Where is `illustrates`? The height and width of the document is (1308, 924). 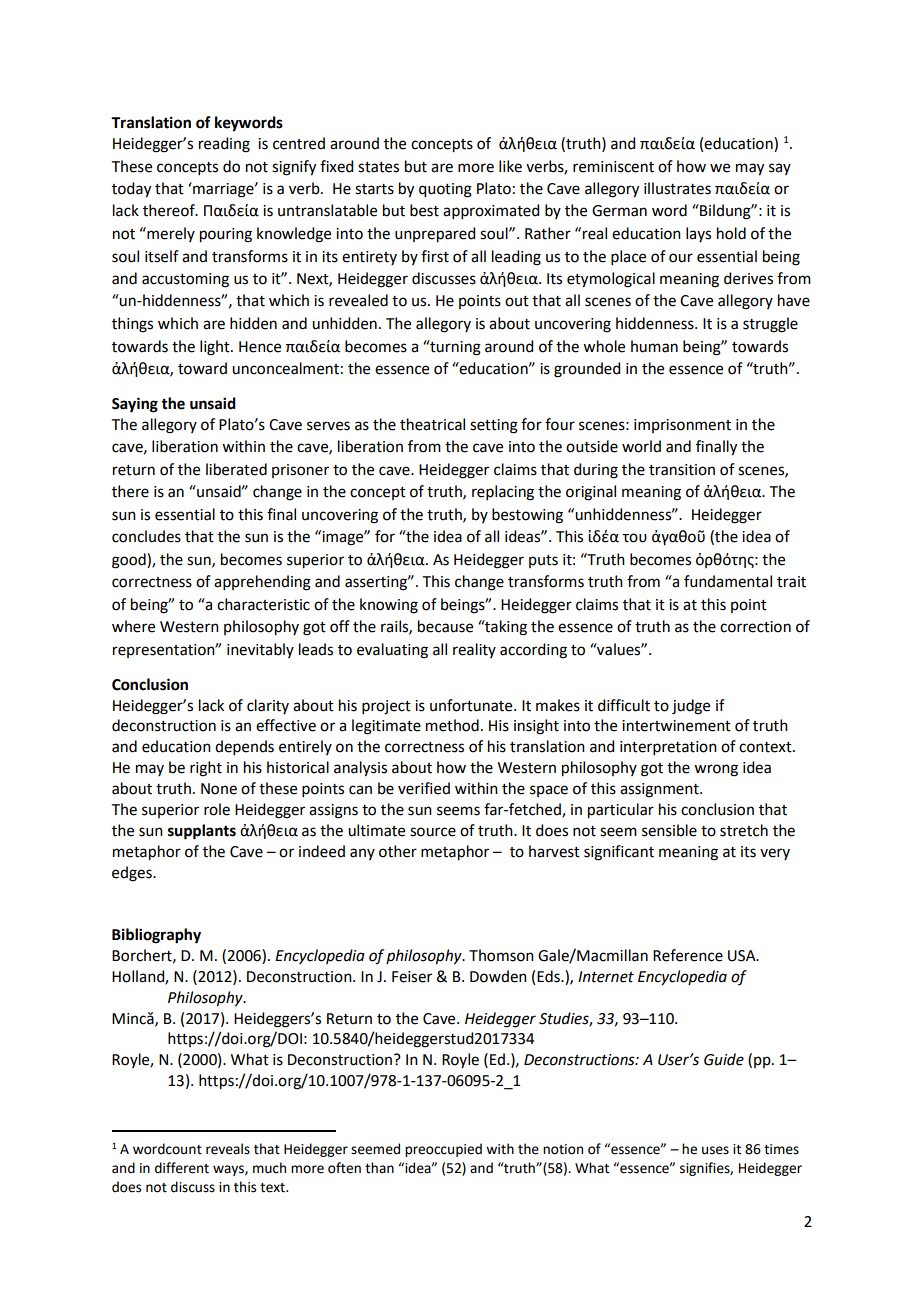
illustrates is located at coordinates (677, 188).
